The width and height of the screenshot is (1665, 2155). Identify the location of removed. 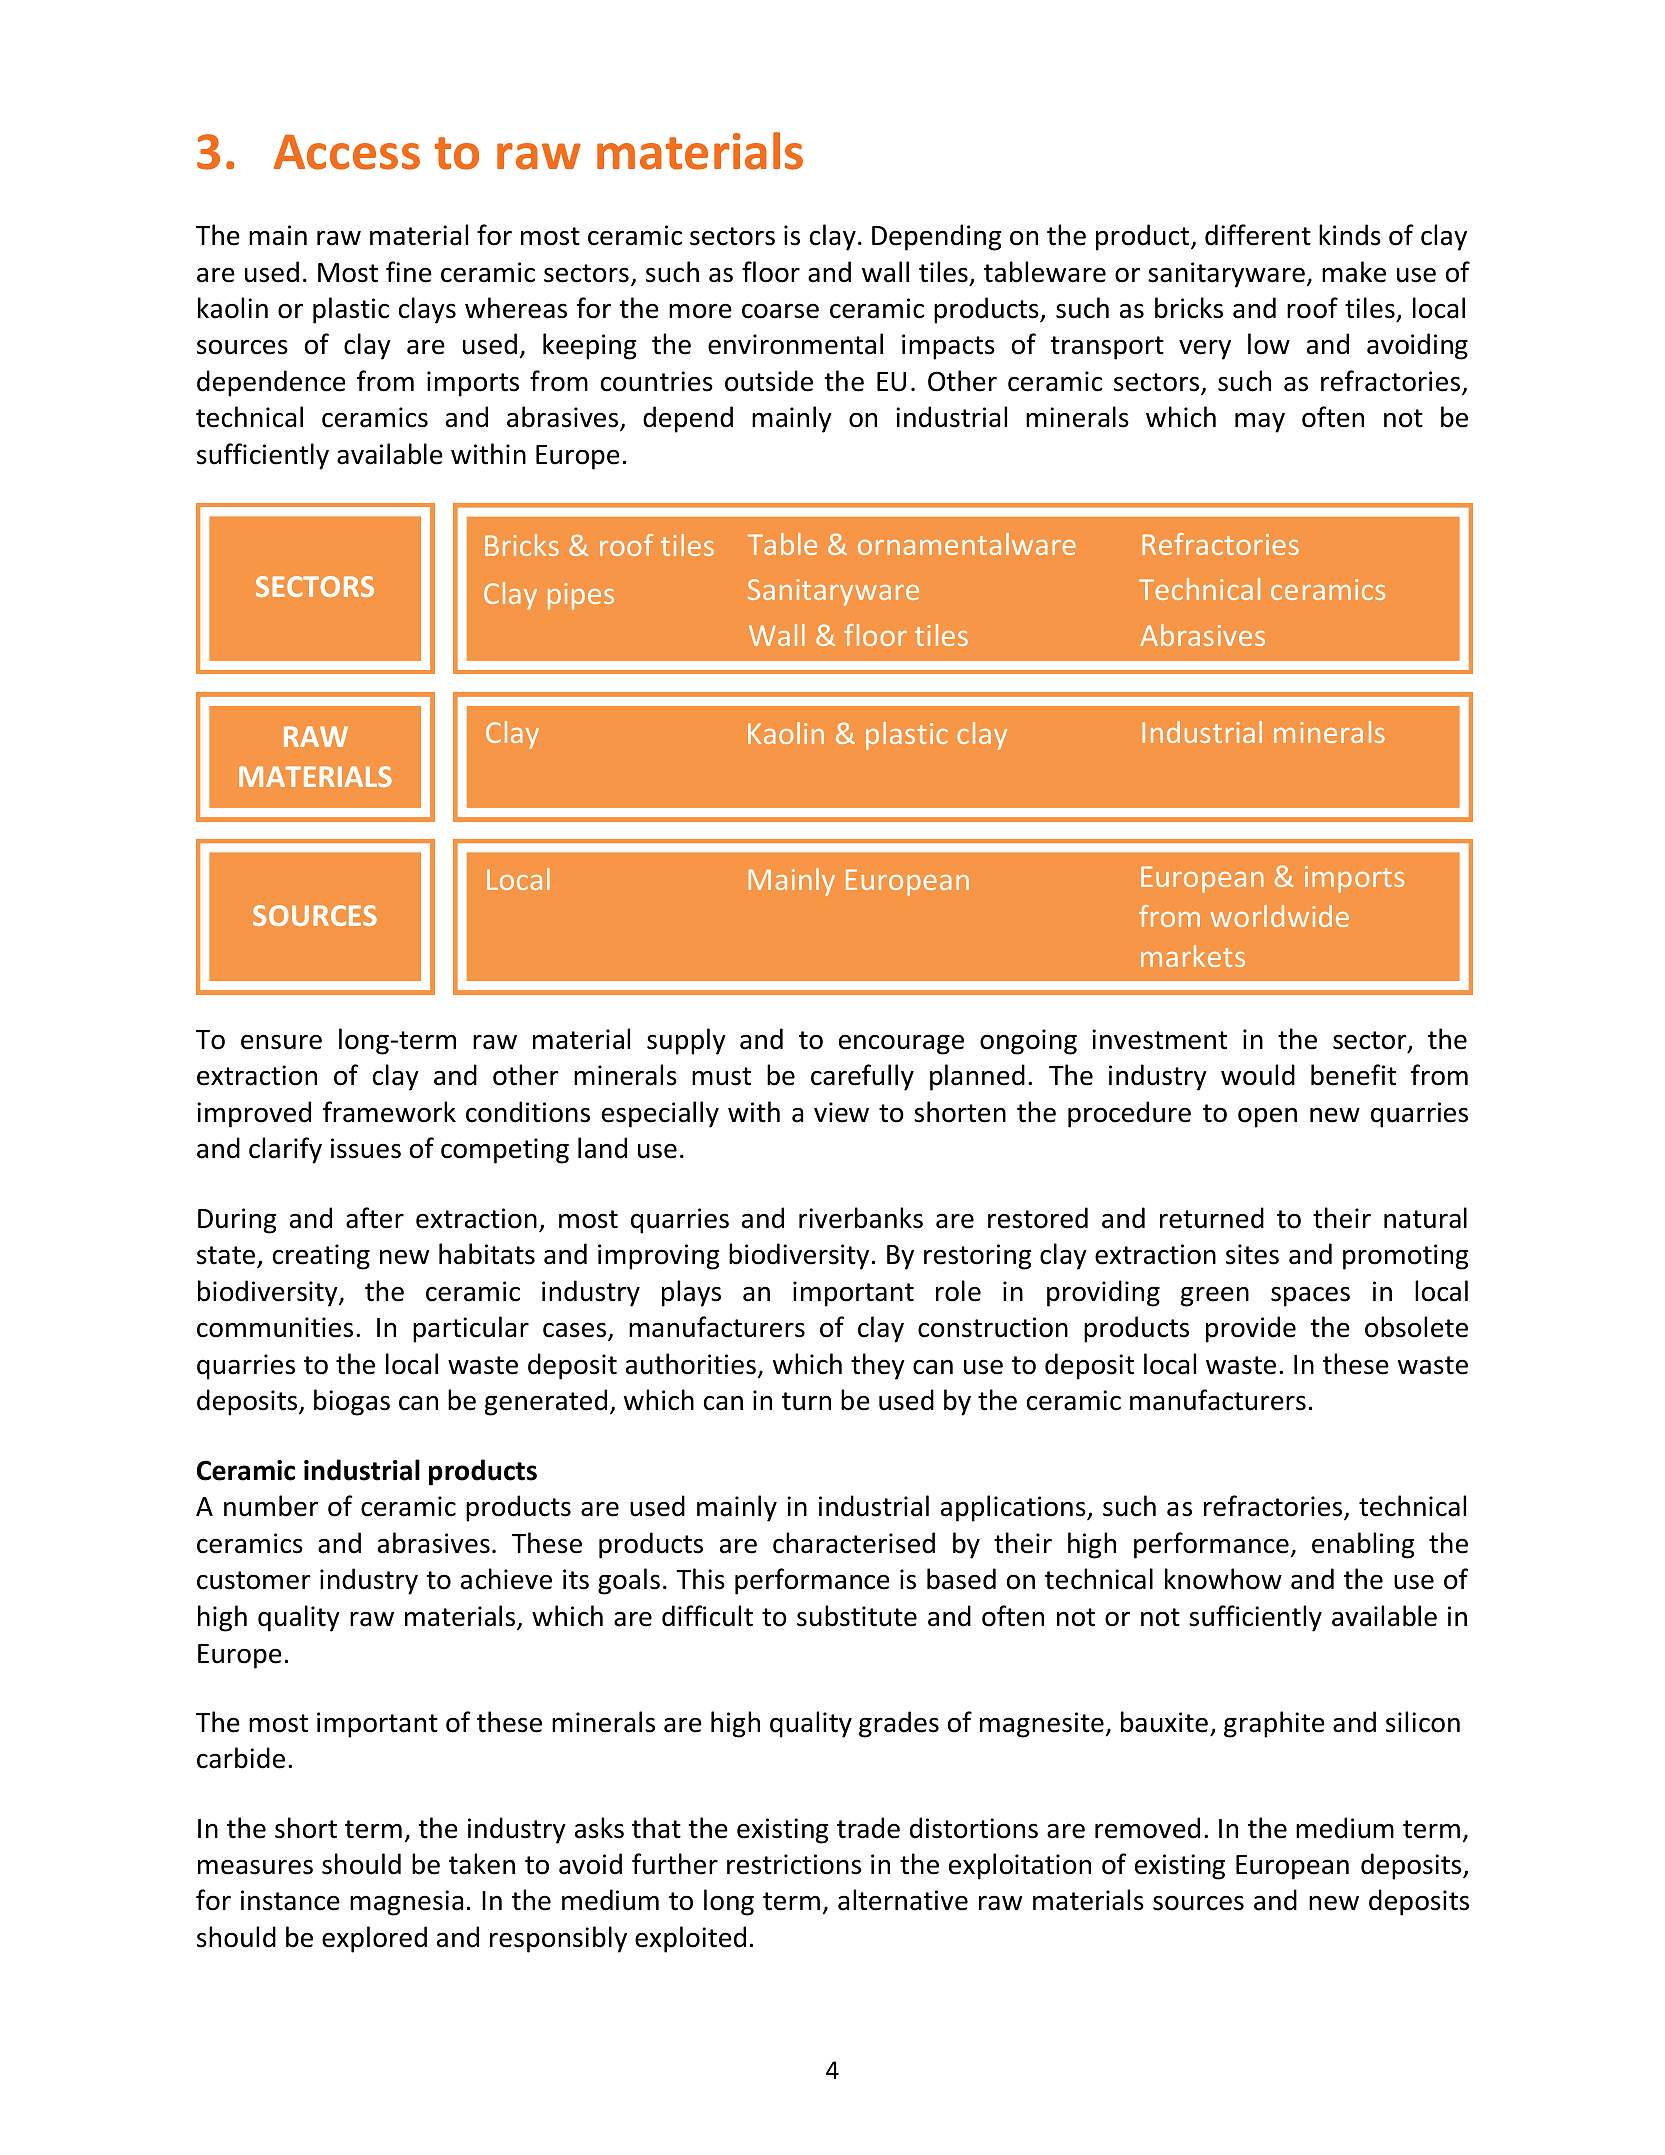
(1147, 1828).
